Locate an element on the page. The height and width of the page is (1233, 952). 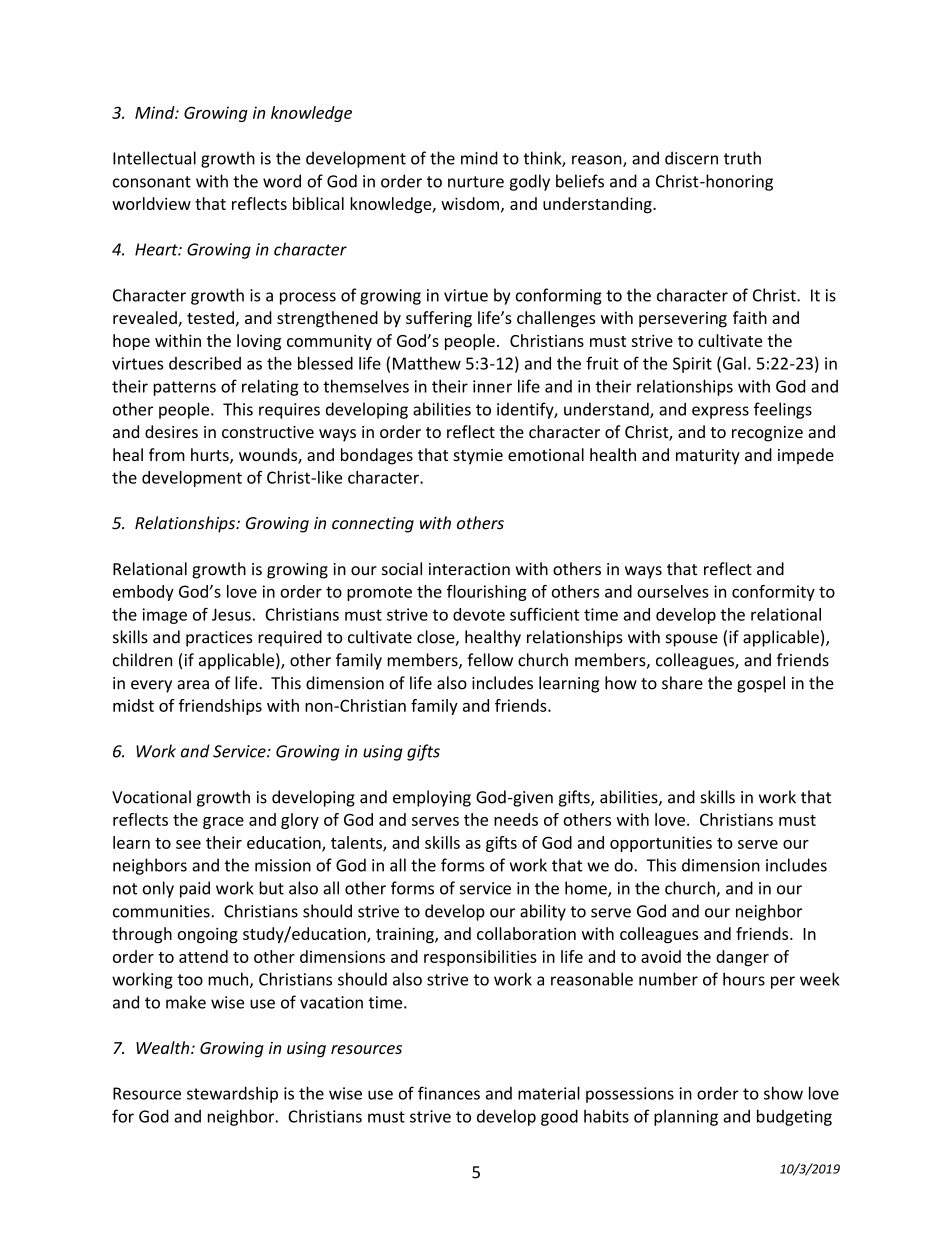
practices is located at coordinates (219, 639).
